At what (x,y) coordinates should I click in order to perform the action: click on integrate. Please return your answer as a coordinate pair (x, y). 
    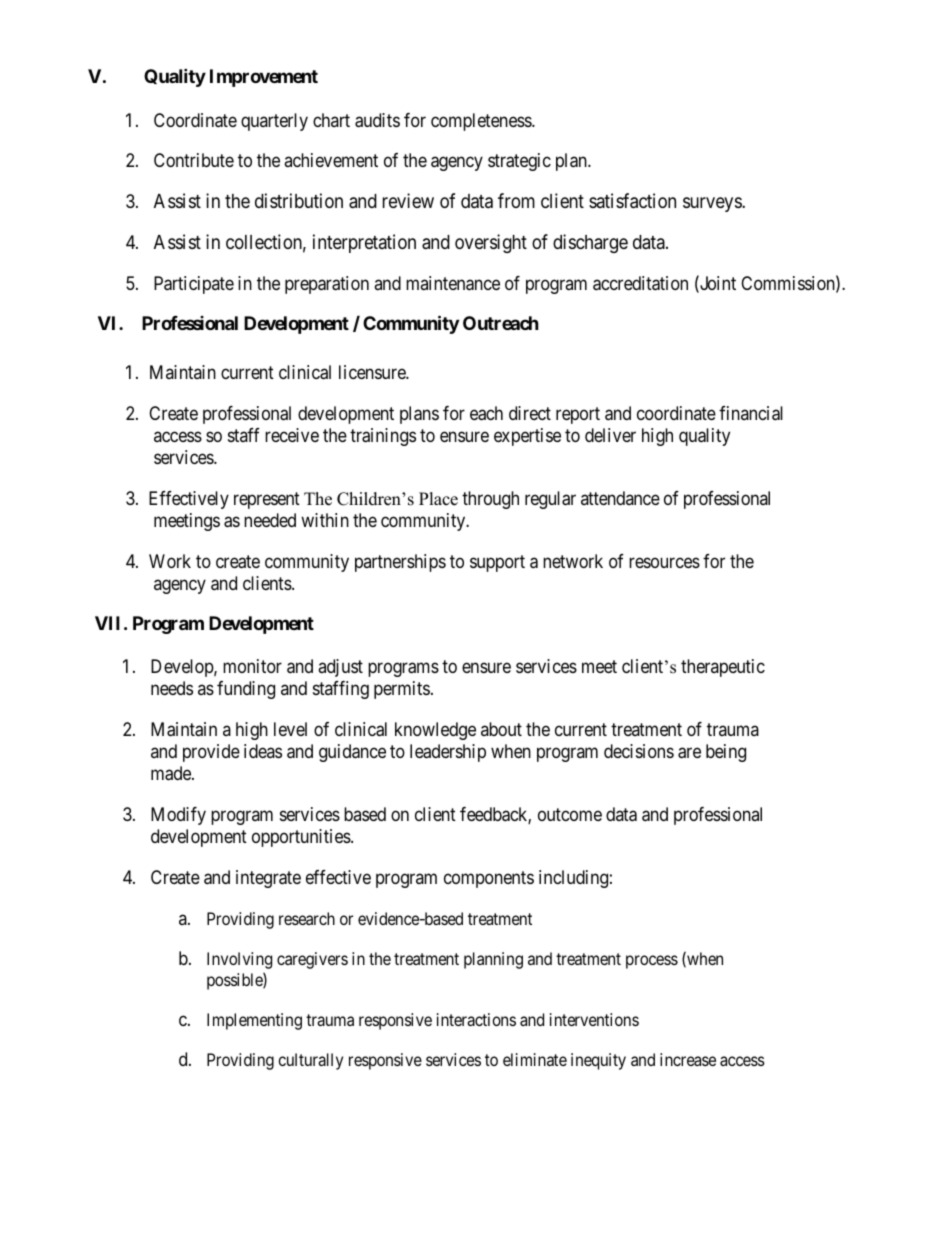
    Looking at the image, I should click on (268, 879).
